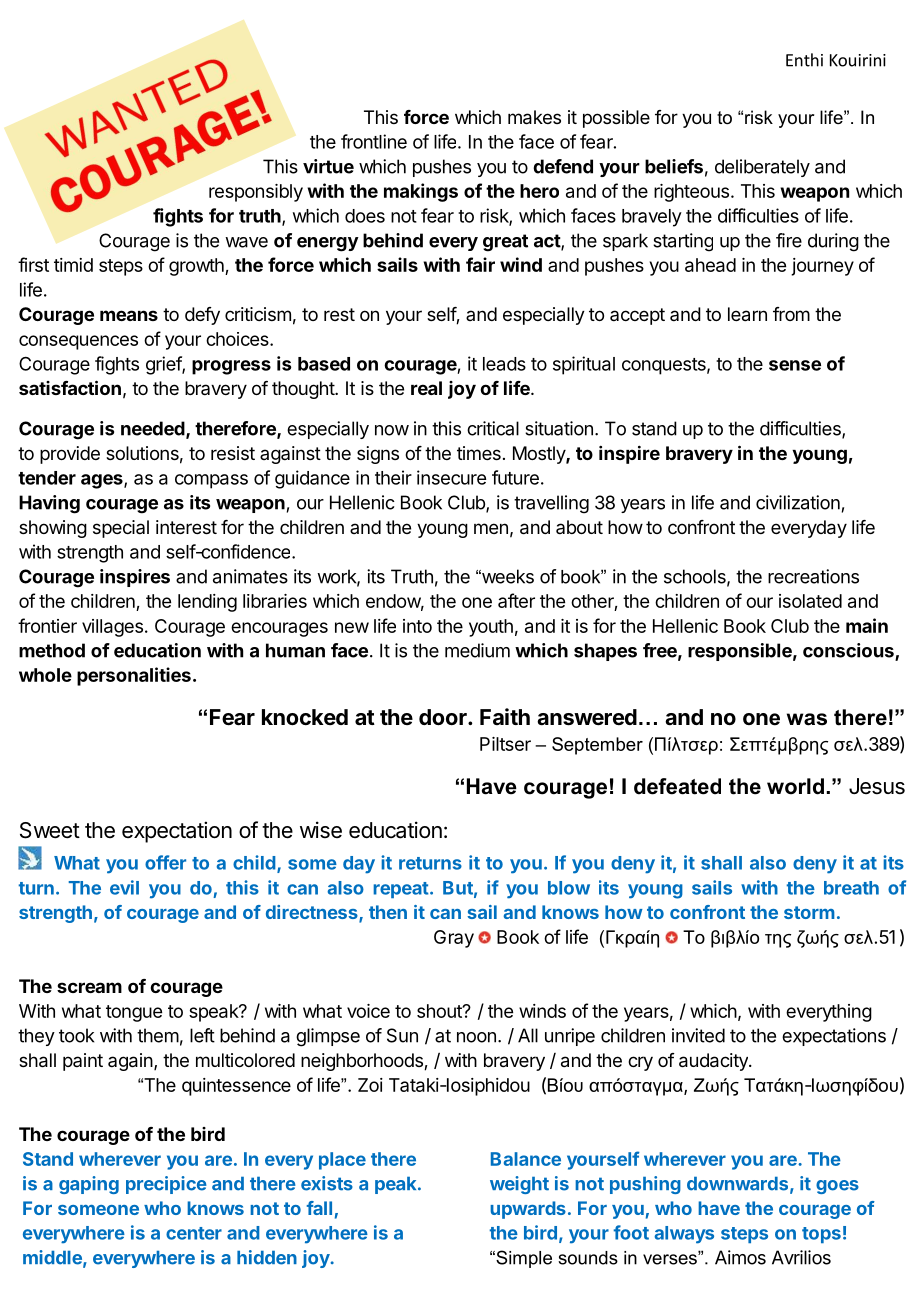 The image size is (924, 1308). Describe the element at coordinates (256, 193) in the screenshot. I see `responsibly` at that location.
